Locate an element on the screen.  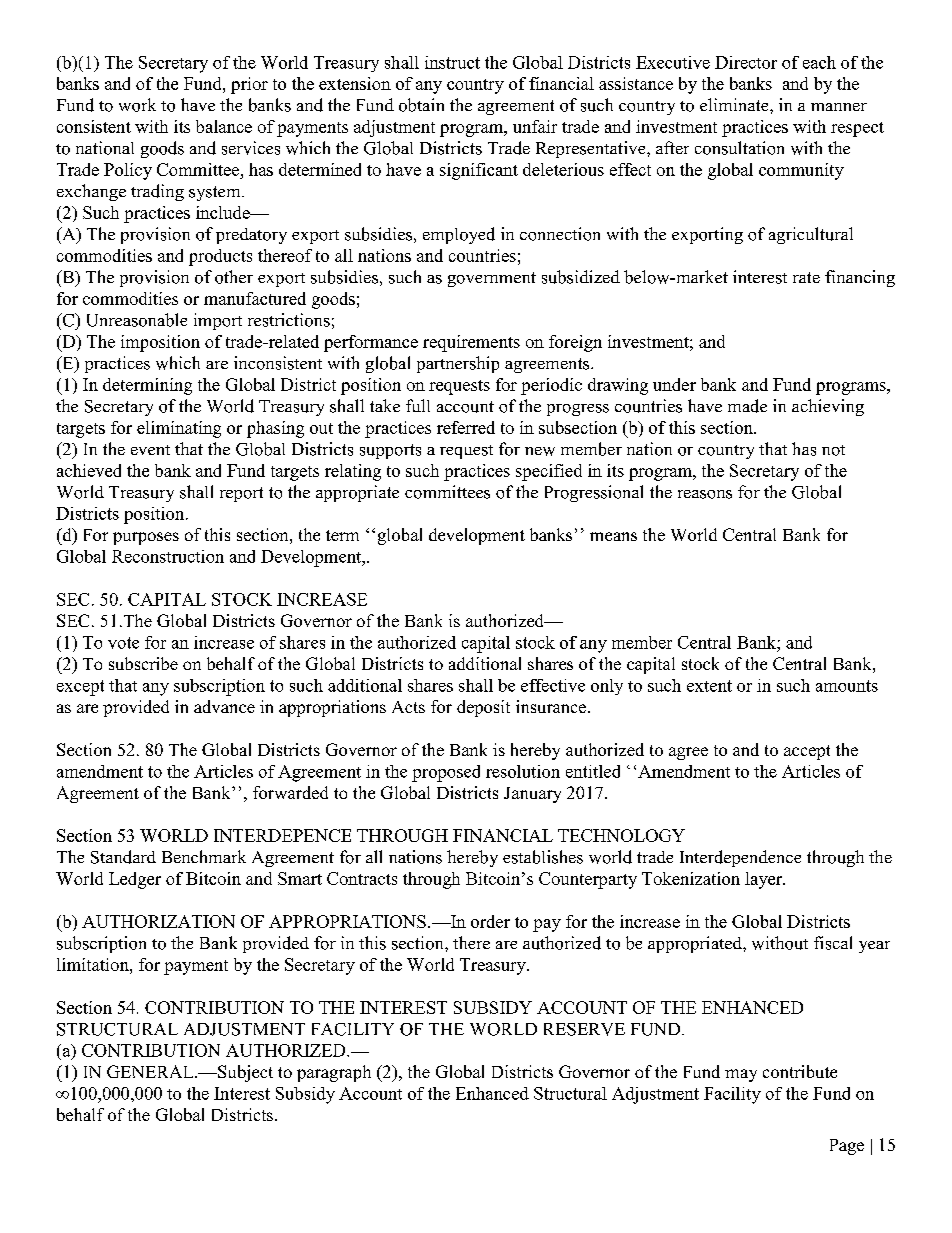
instruct is located at coordinates (452, 62).
